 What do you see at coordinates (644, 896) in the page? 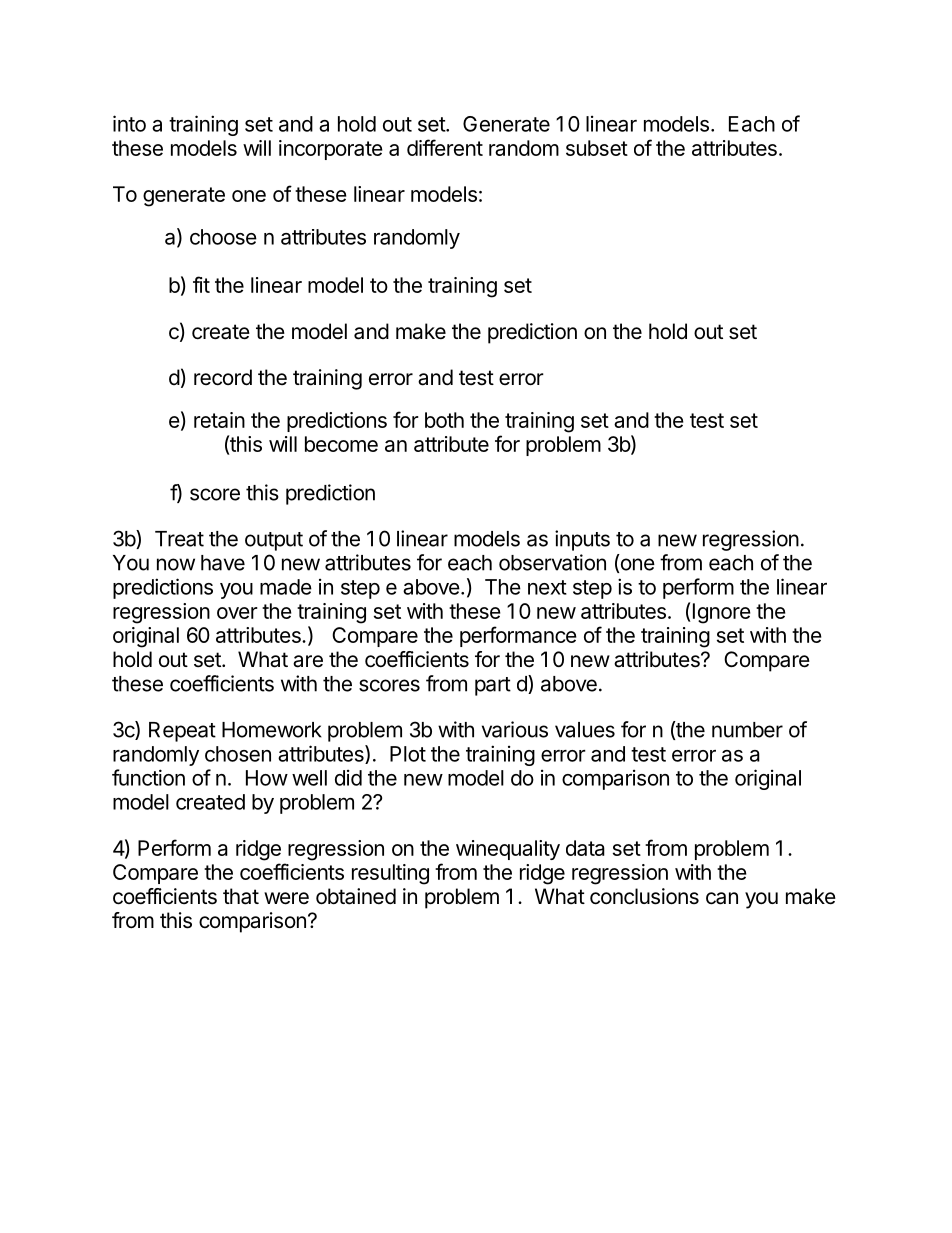
I see `conclusions` at bounding box center [644, 896].
